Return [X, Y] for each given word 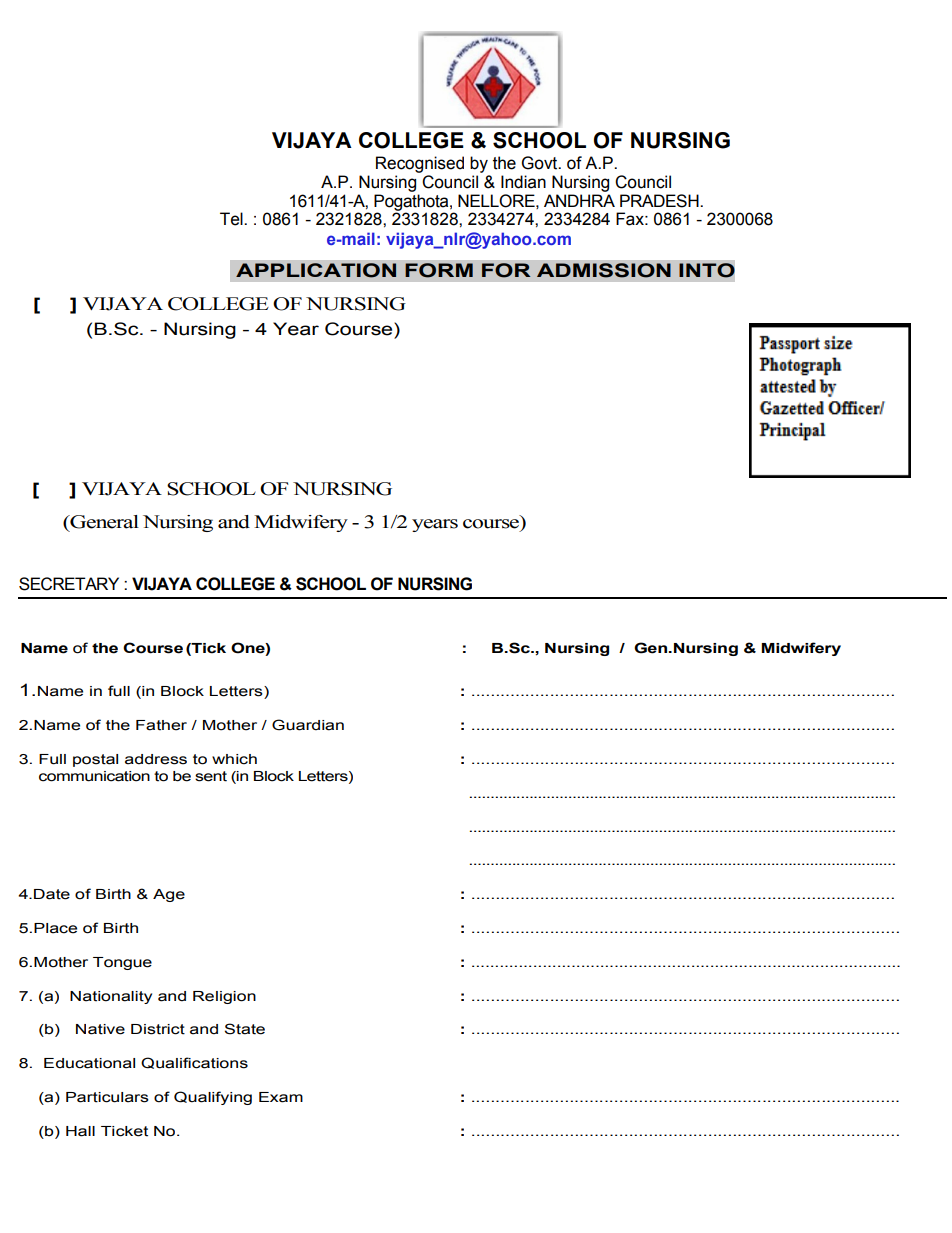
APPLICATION [316, 270]
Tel [232, 219]
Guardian [308, 725]
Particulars [107, 1097]
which [234, 759]
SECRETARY [69, 584]
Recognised [420, 164]
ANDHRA [579, 200]
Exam [281, 1097]
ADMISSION [604, 270]
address [156, 759]
